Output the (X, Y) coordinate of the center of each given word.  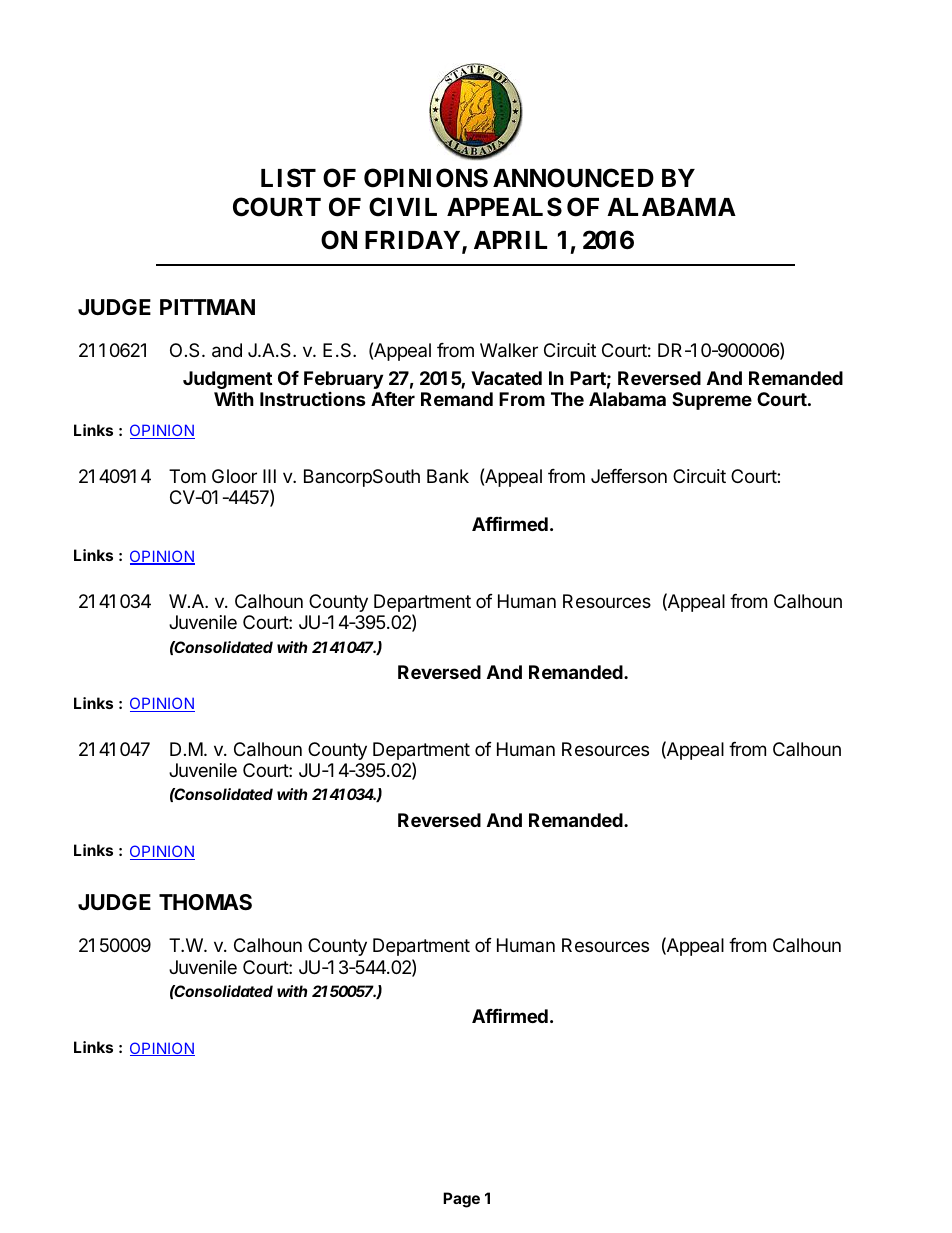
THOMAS (205, 902)
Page (461, 1200)
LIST (288, 178)
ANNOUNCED (573, 178)
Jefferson (629, 476)
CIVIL (403, 207)
